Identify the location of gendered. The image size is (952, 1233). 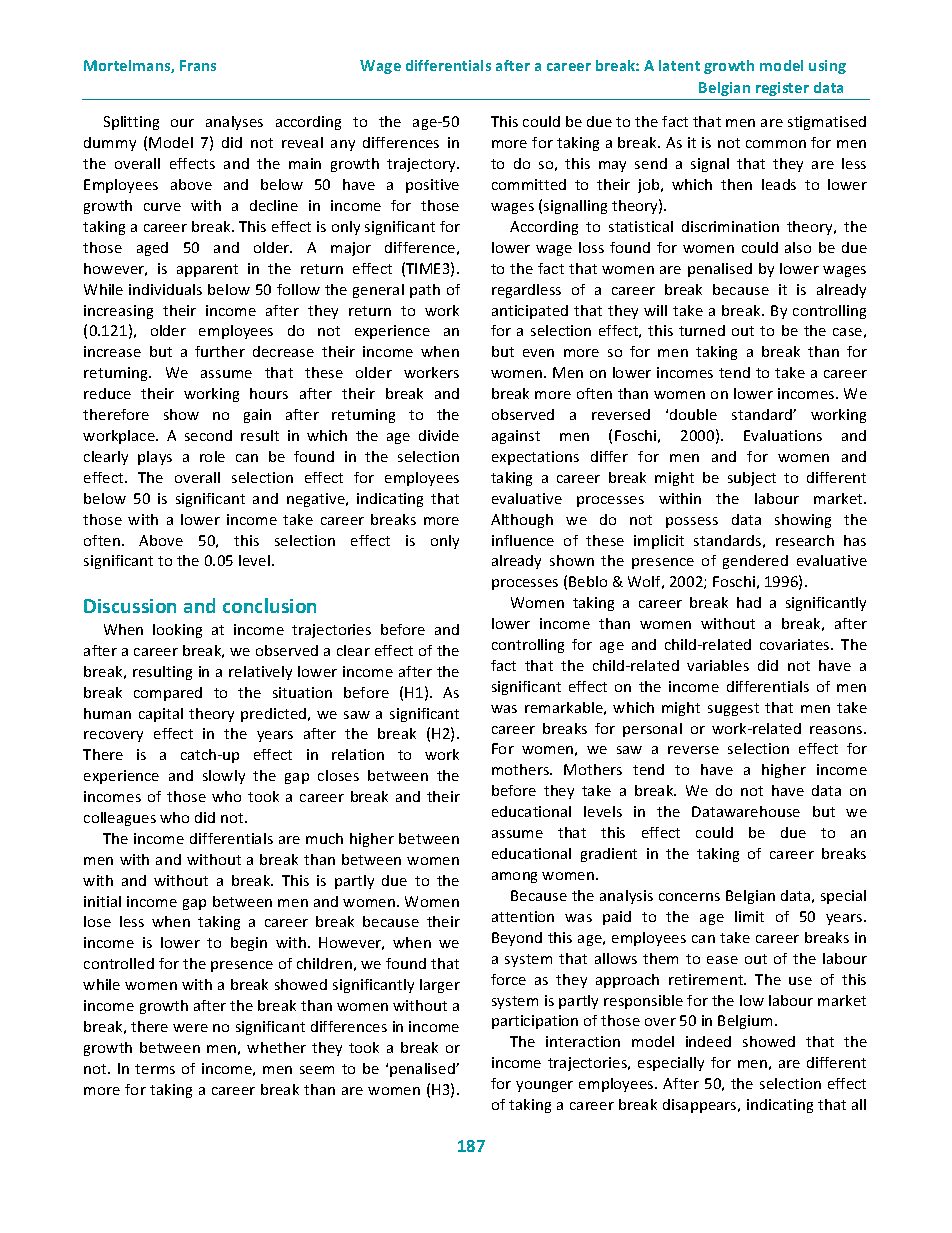
(755, 562).
